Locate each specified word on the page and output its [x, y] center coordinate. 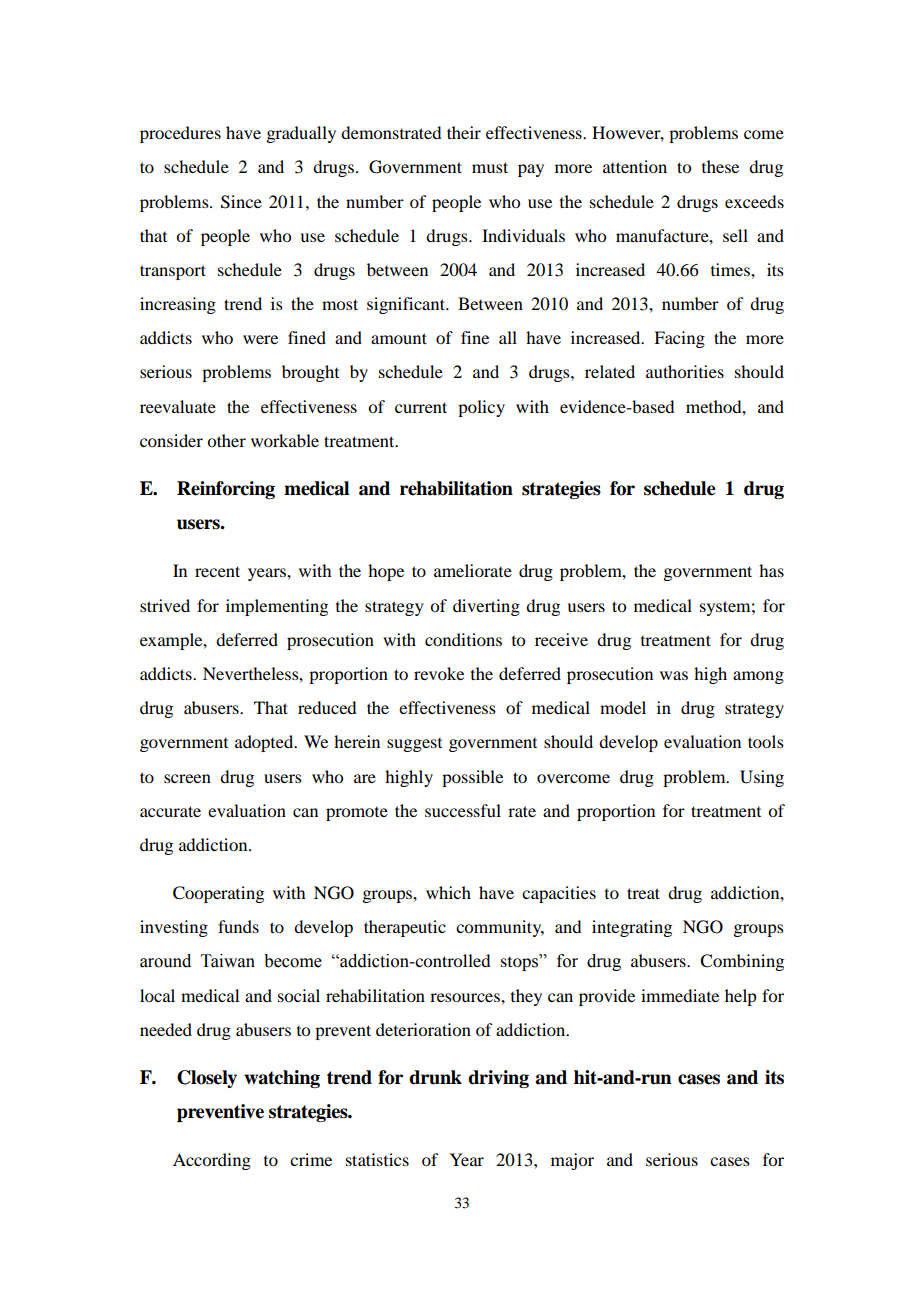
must [490, 167]
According [212, 1161]
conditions [463, 639]
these [720, 166]
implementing [277, 607]
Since [241, 202]
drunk [435, 1077]
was [674, 675]
